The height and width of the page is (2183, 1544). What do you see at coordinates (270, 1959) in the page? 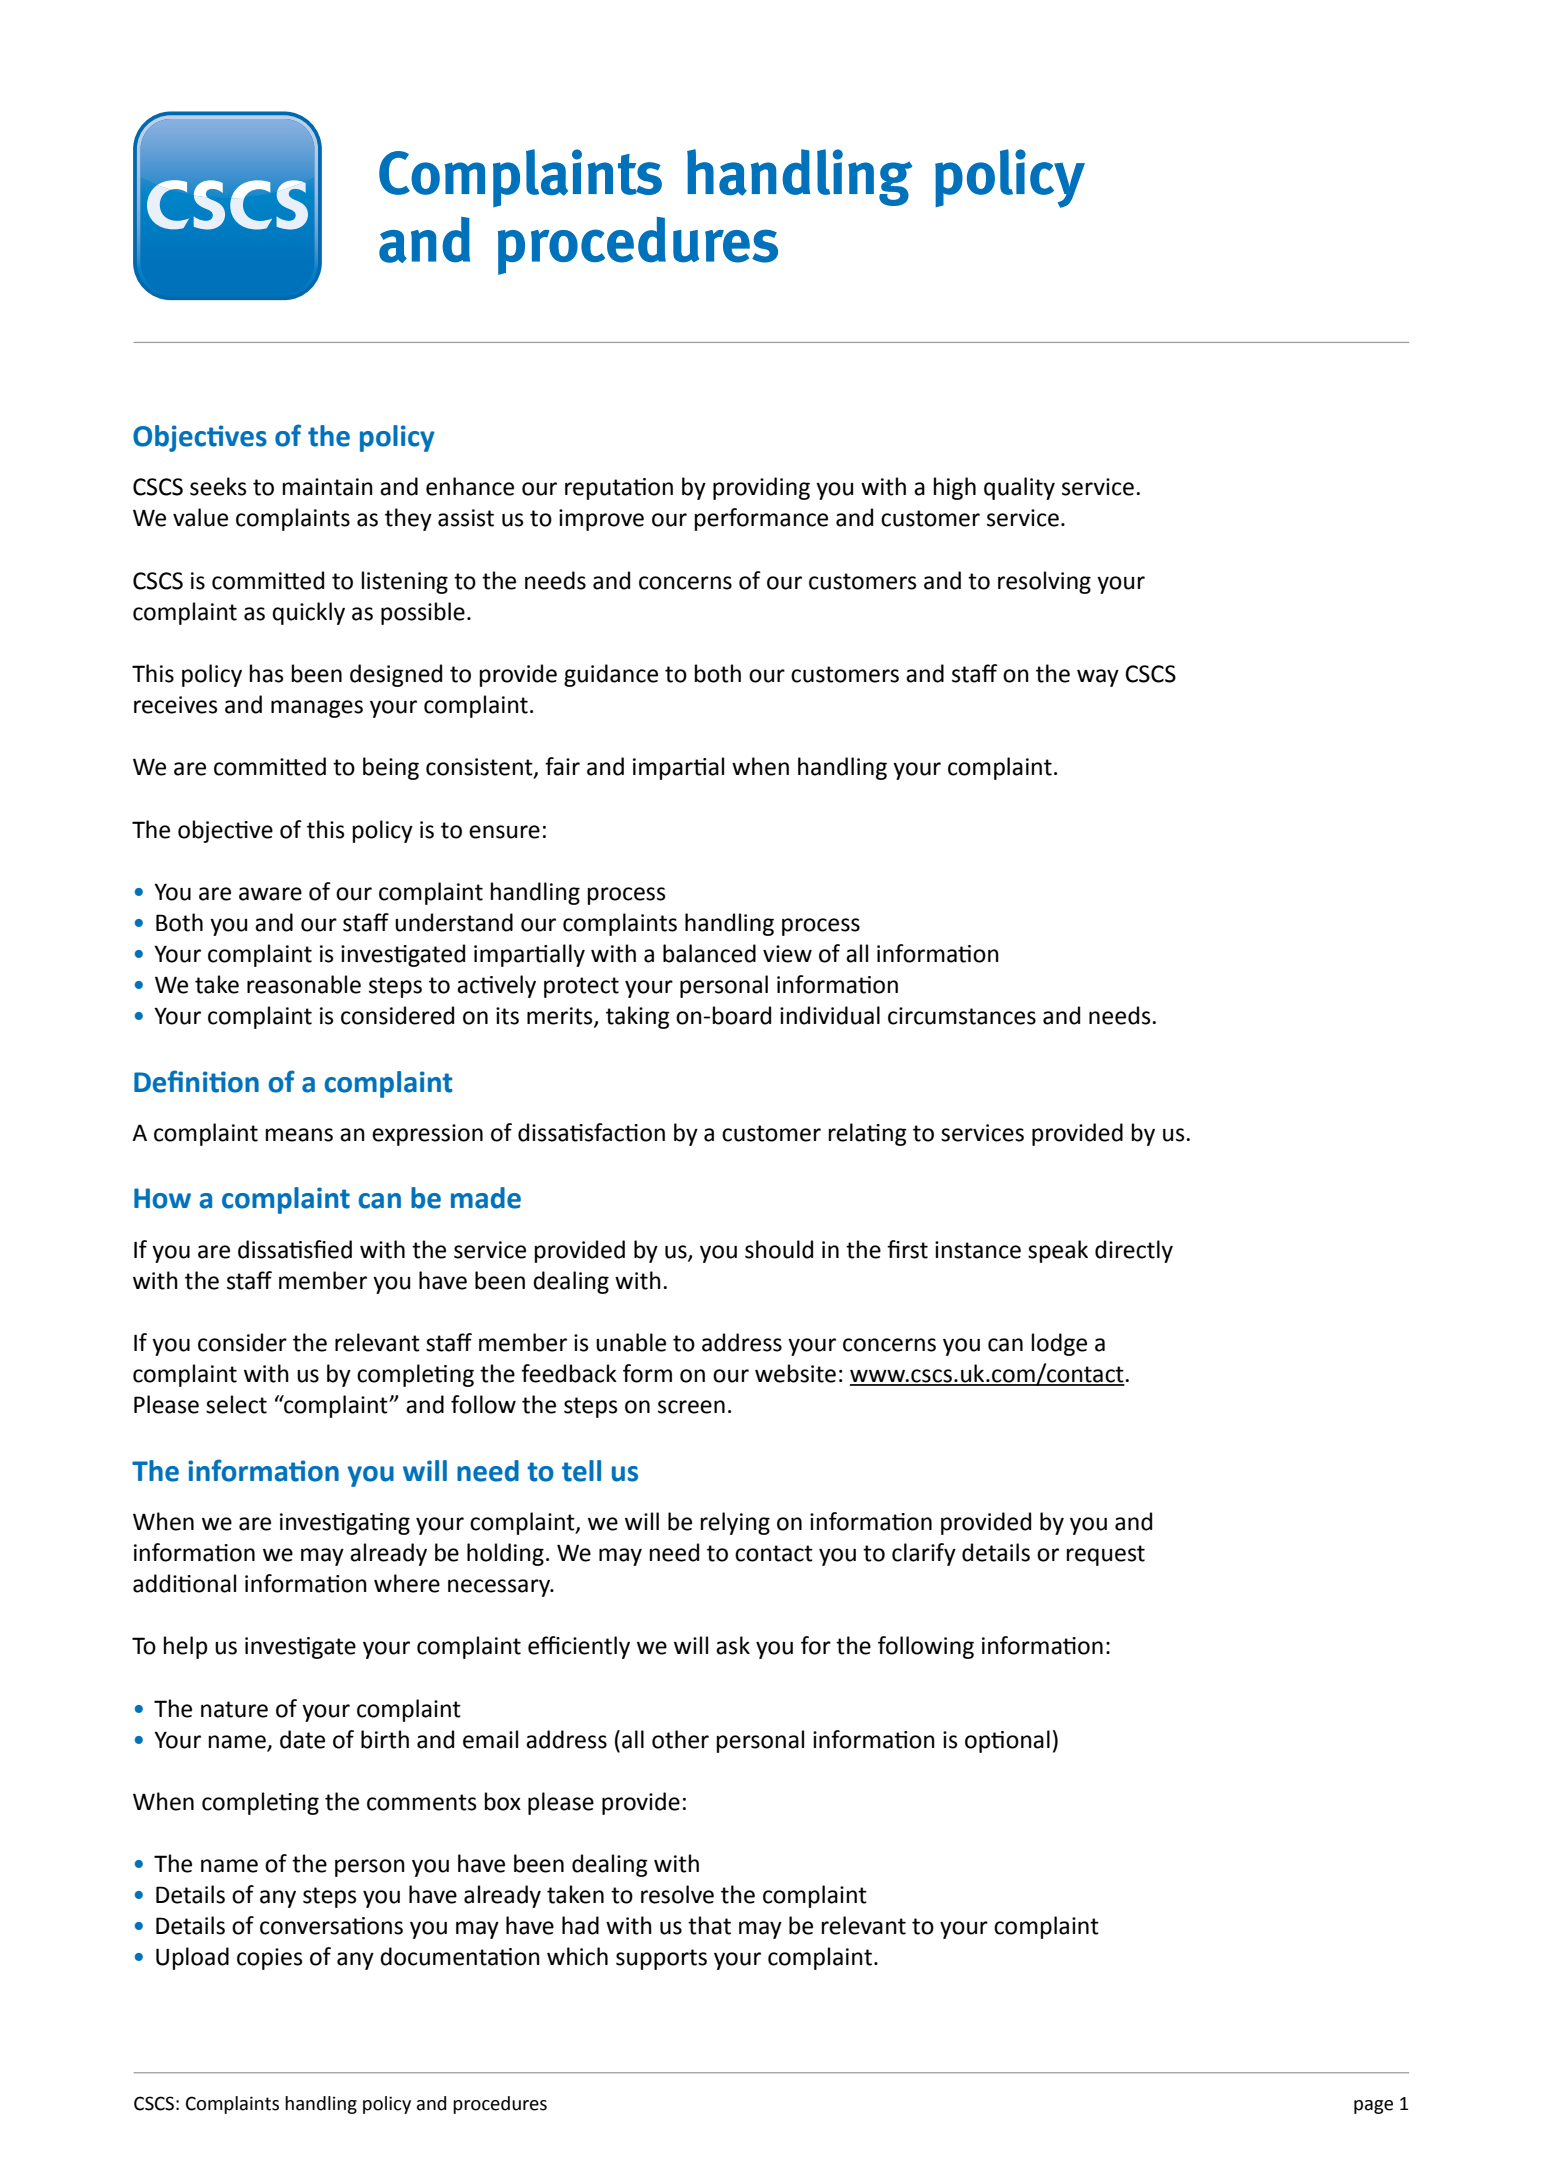
I see `copies` at bounding box center [270, 1959].
